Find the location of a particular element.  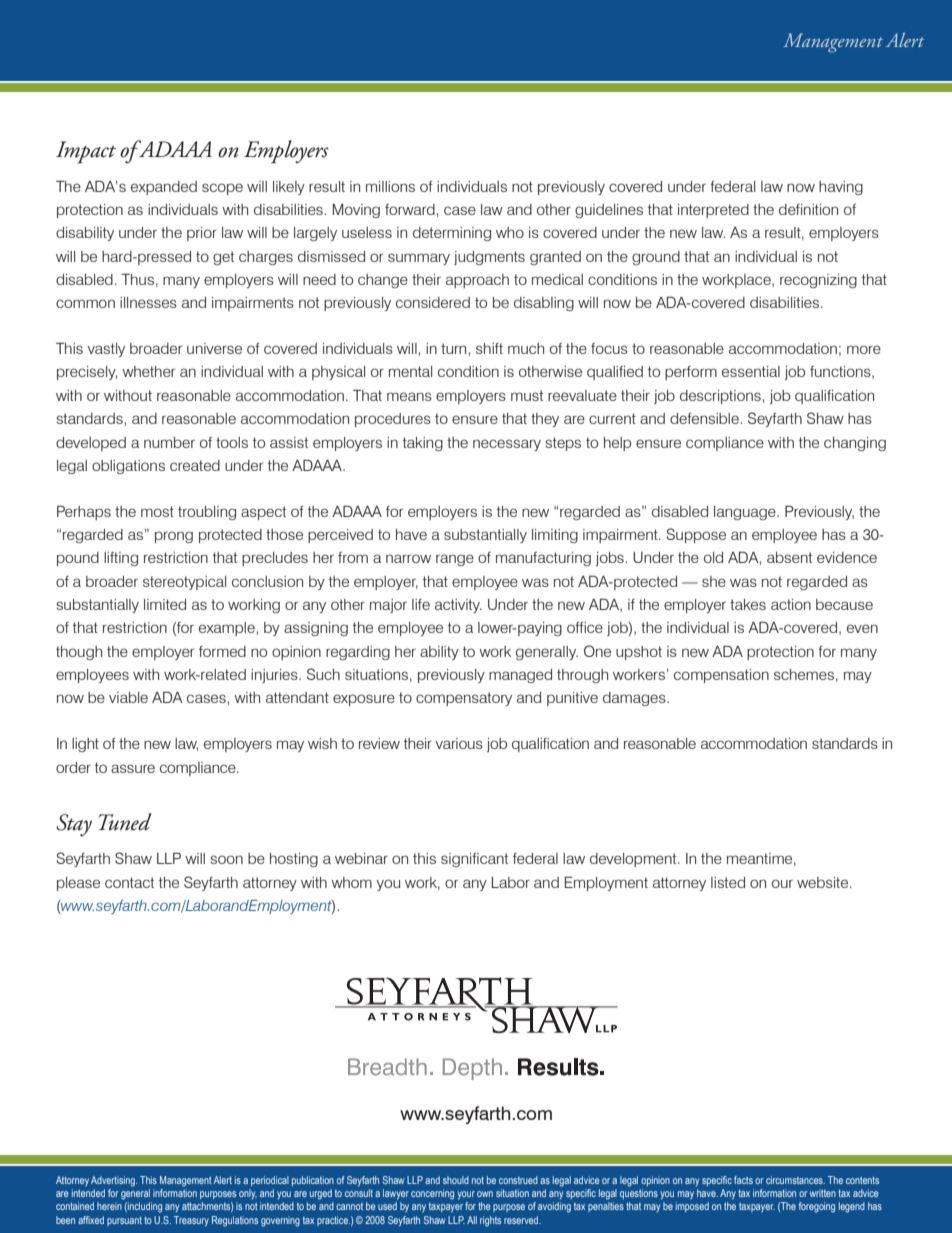

expanded is located at coordinates (164, 188).
